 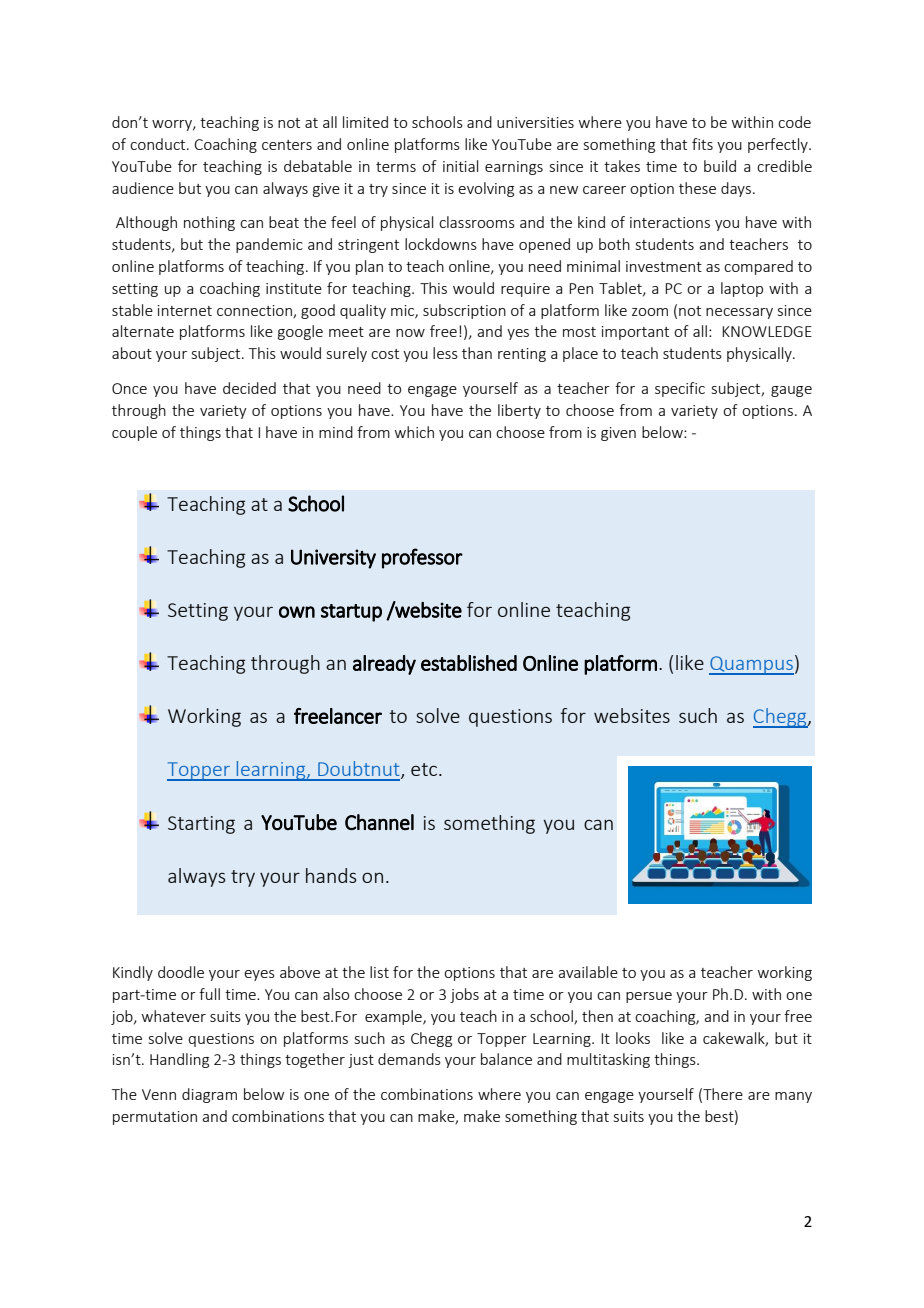 I want to click on Starting, so click(x=201, y=825).
